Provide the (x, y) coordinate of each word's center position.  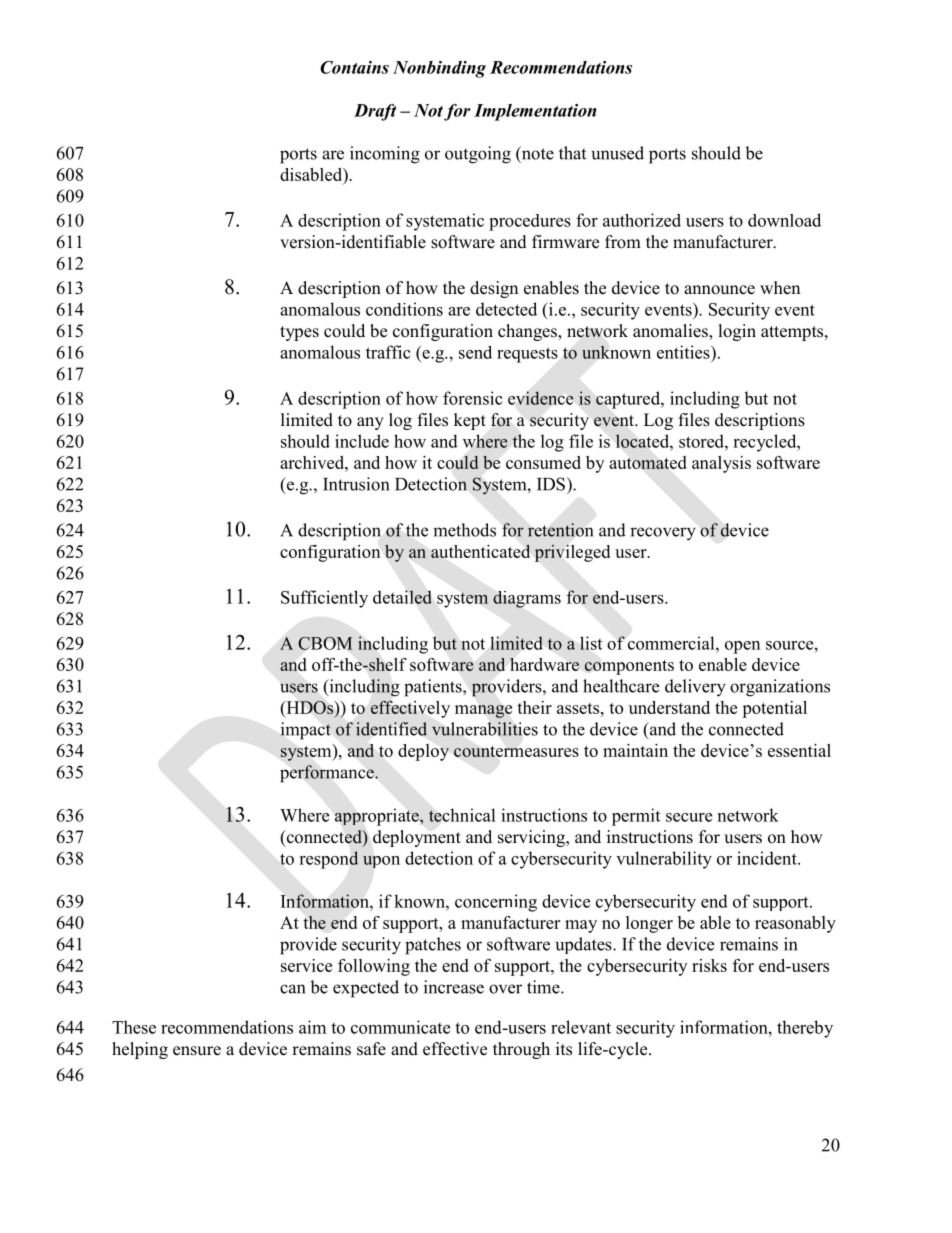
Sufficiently (324, 599)
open (742, 647)
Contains (354, 67)
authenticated (480, 551)
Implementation (535, 112)
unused (618, 153)
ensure (197, 1051)
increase (454, 987)
